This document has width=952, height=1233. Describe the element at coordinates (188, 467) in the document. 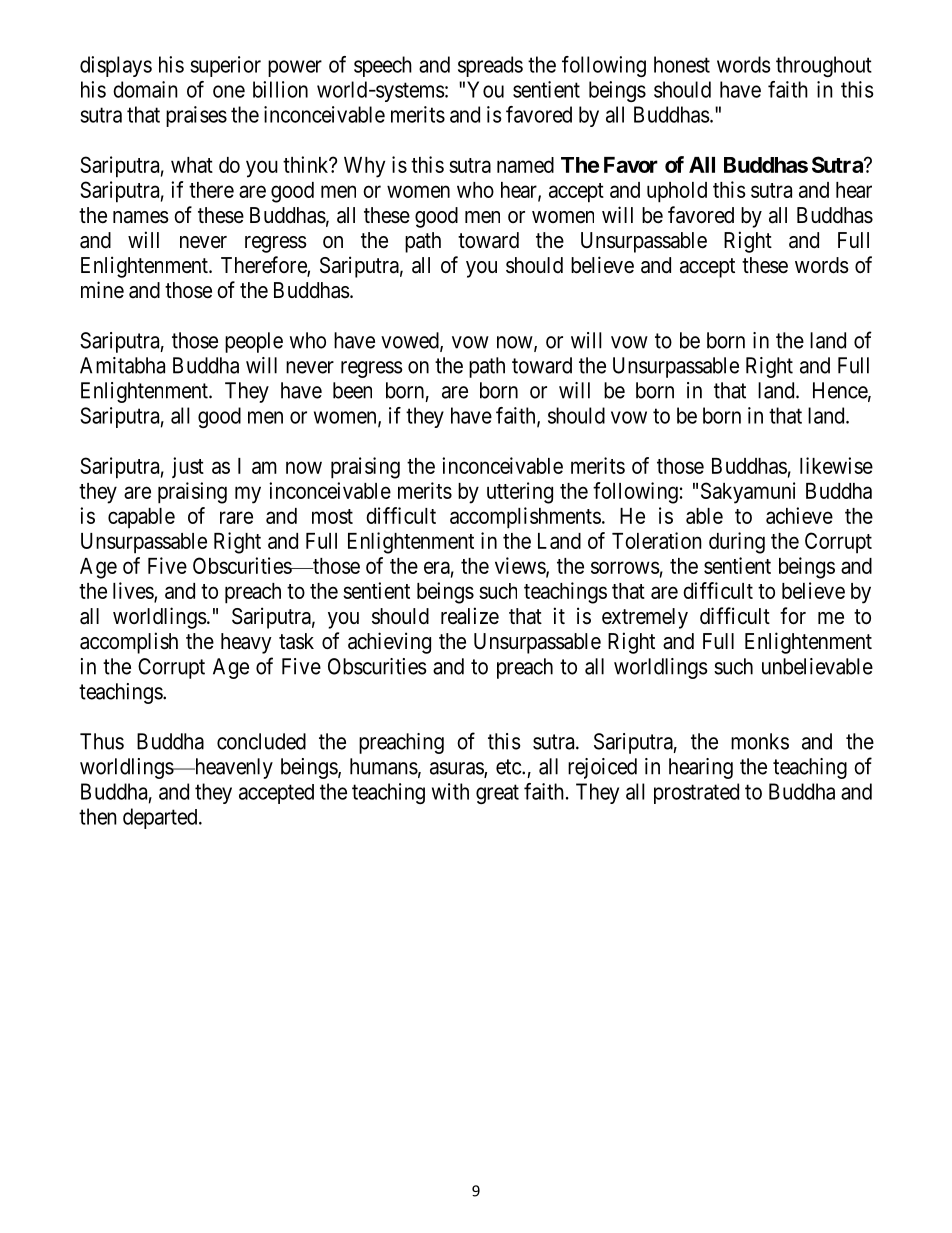

I see `just` at that location.
